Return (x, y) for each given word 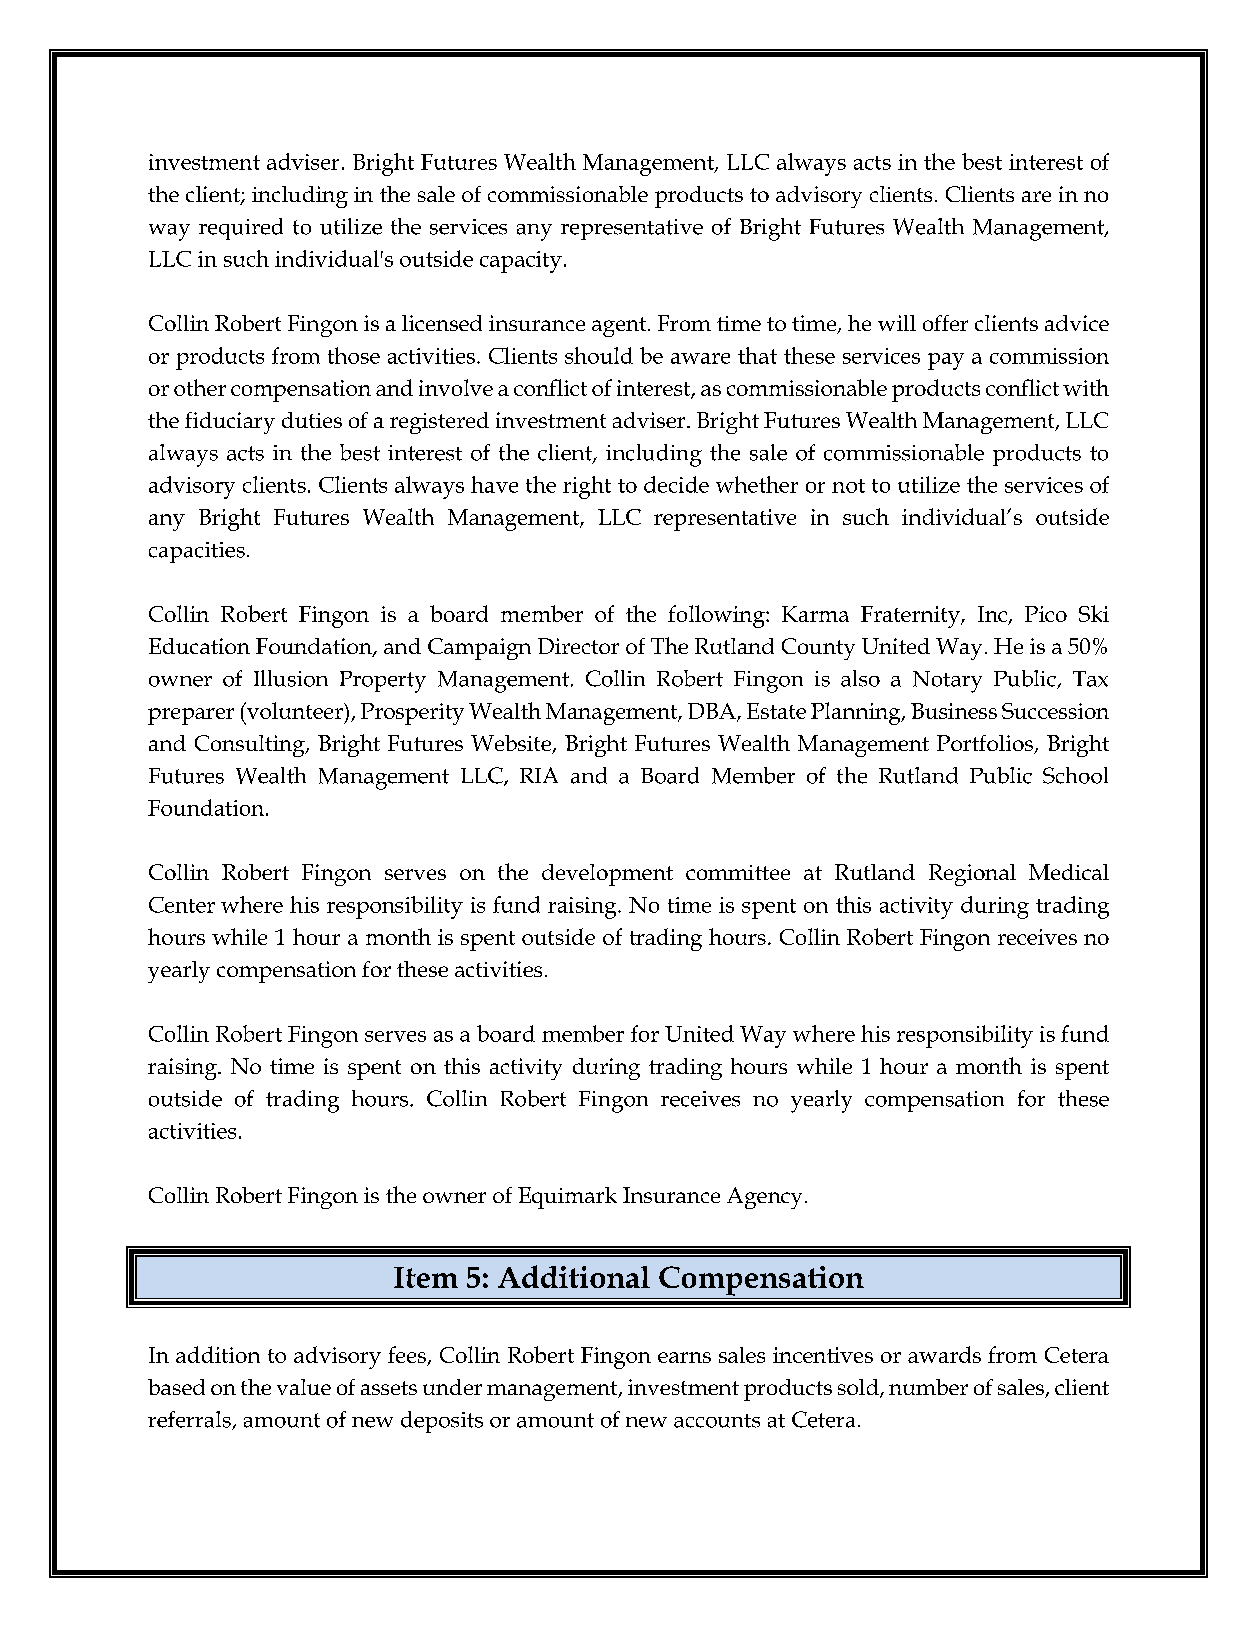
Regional (972, 875)
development (607, 875)
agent (620, 327)
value (304, 1387)
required (241, 229)
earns (684, 1357)
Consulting (251, 746)
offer (945, 323)
